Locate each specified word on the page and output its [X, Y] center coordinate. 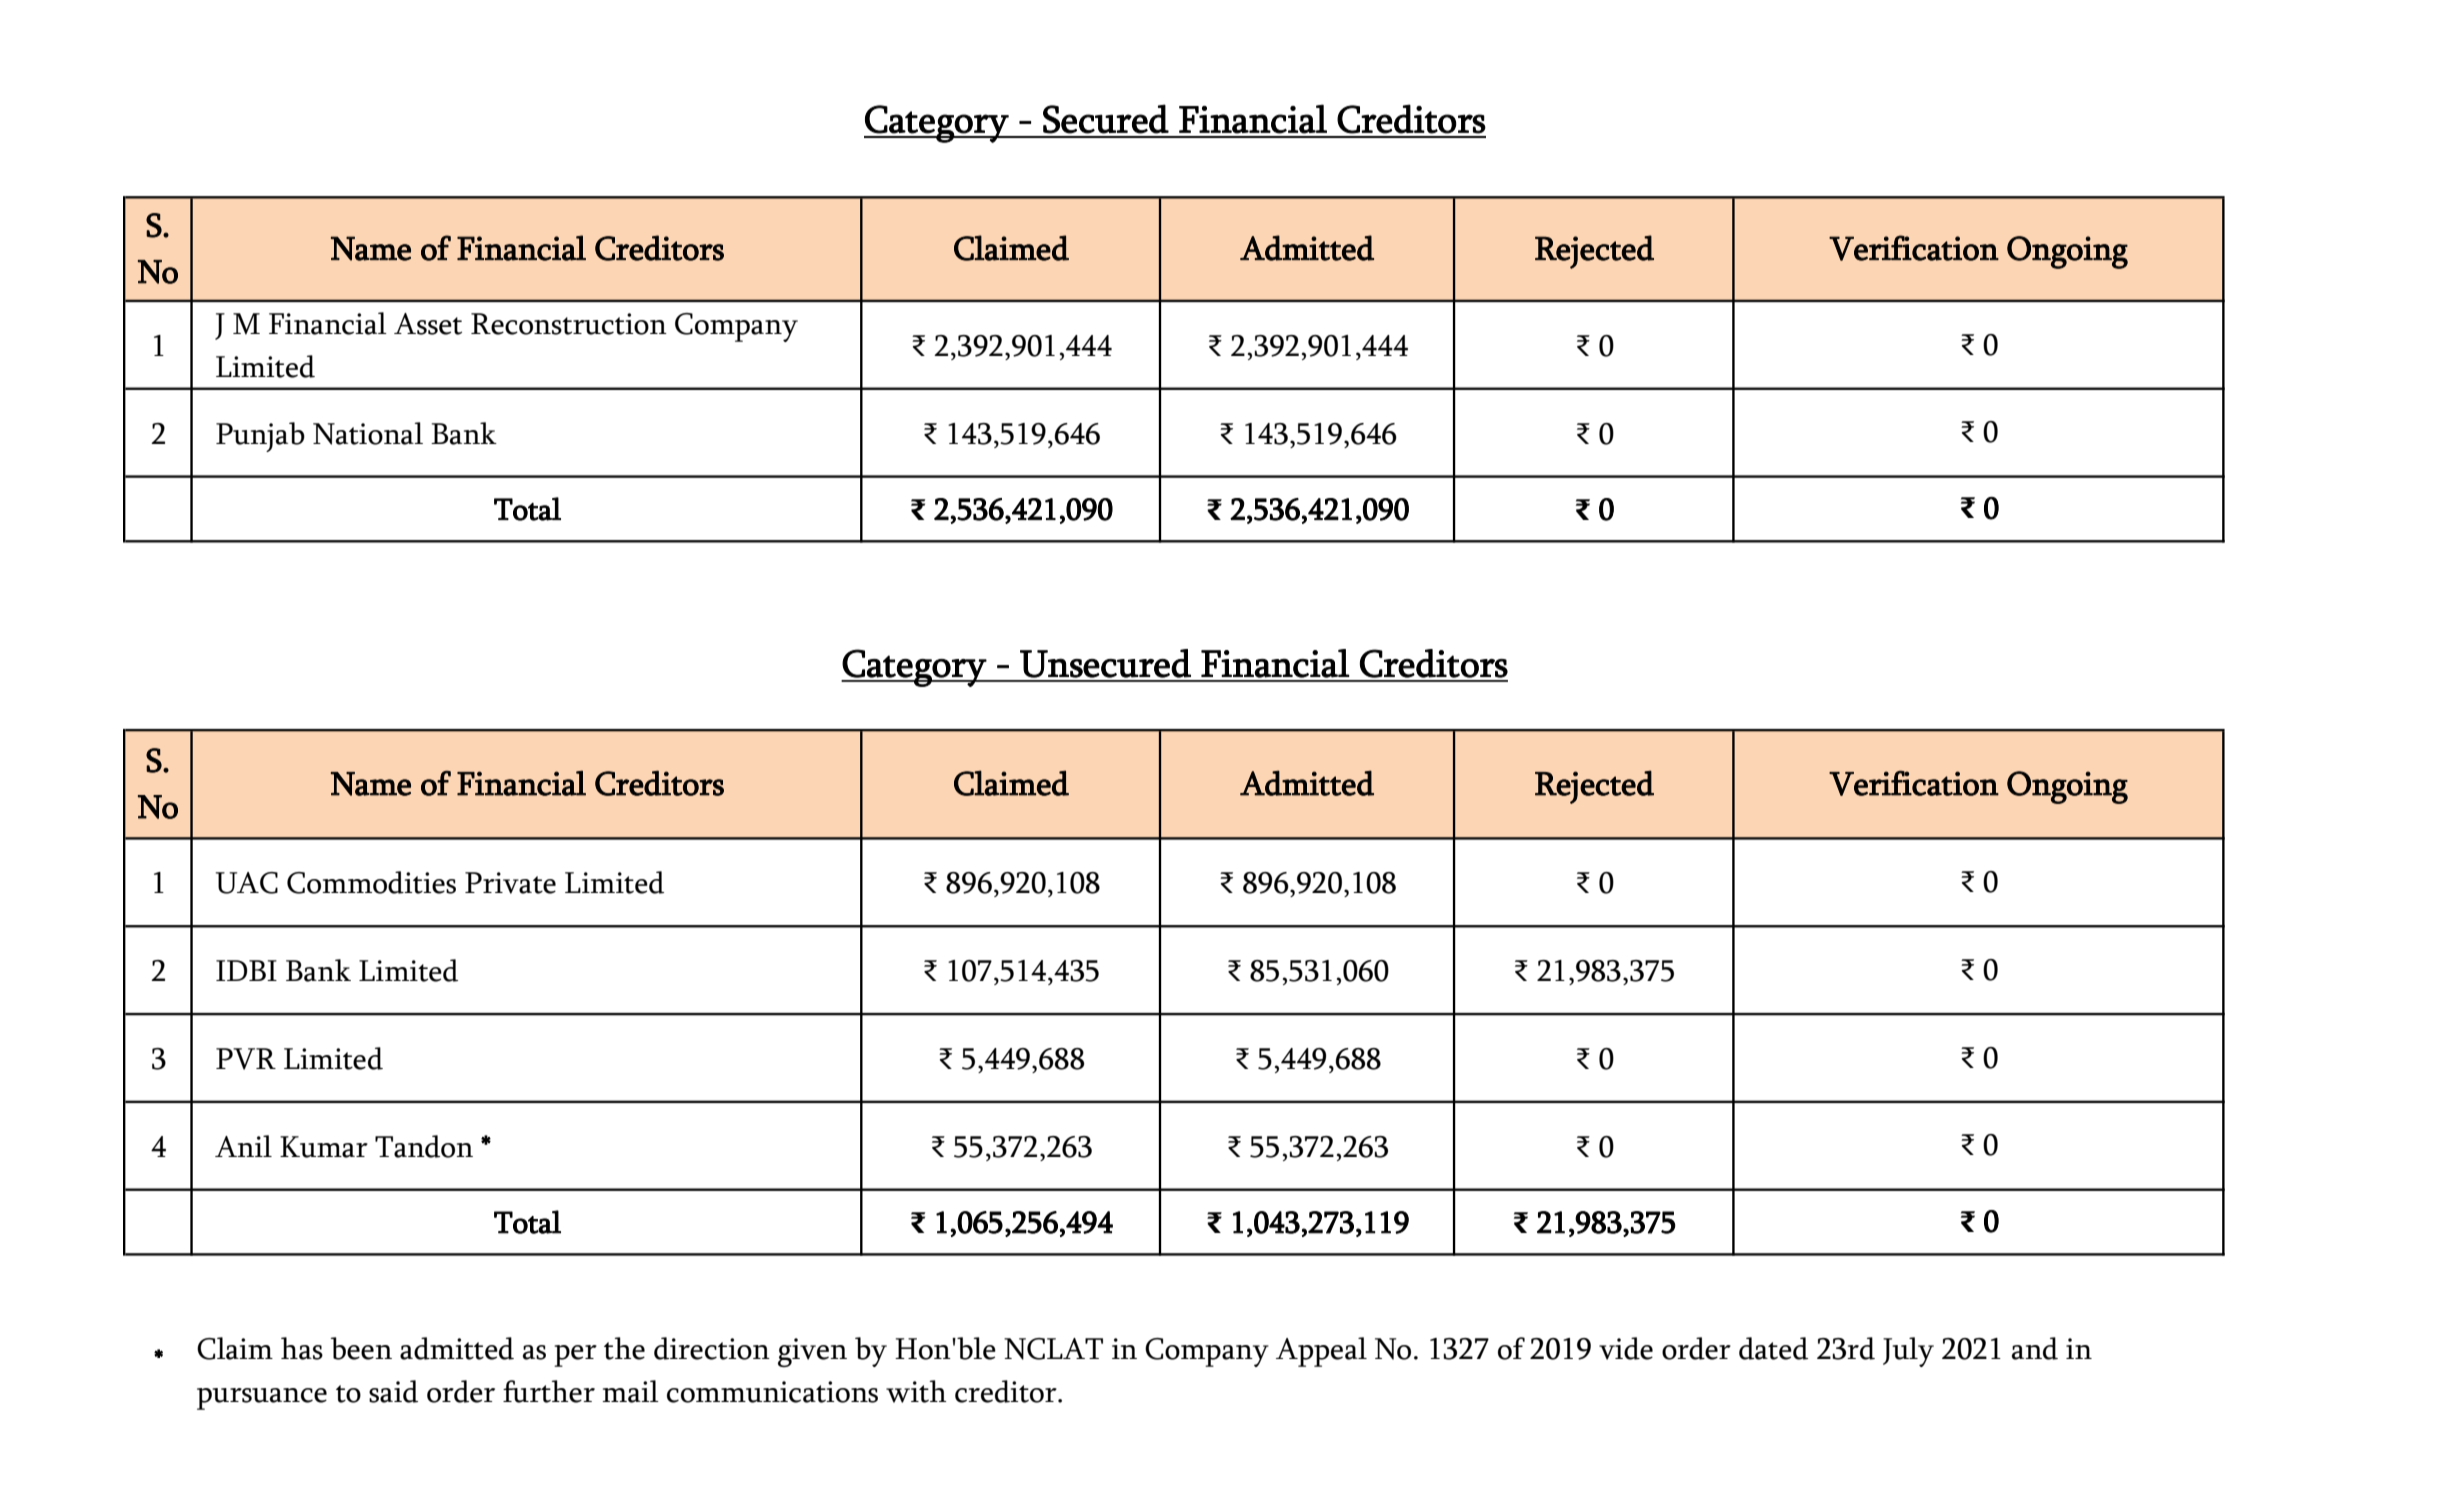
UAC [247, 883]
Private [510, 883]
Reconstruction [569, 324]
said [393, 1391]
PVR [246, 1059]
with [916, 1391]
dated [1773, 1348]
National [368, 433]
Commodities [371, 882]
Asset [428, 324]
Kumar [324, 1147]
